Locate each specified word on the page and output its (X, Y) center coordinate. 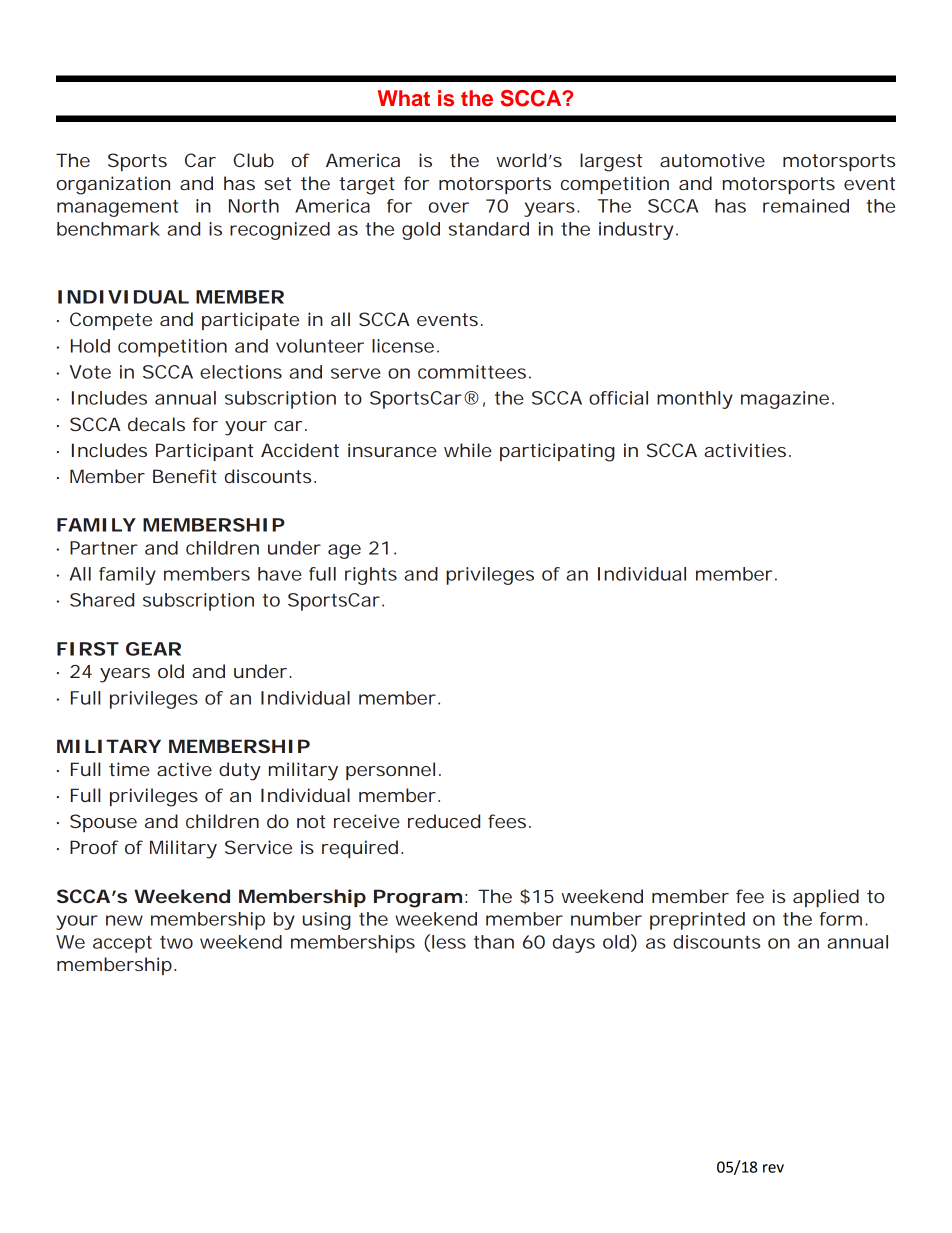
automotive (712, 160)
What (404, 98)
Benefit (185, 476)
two (176, 942)
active (184, 769)
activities (745, 450)
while (468, 450)
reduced (444, 821)
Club (253, 160)
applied (826, 898)
